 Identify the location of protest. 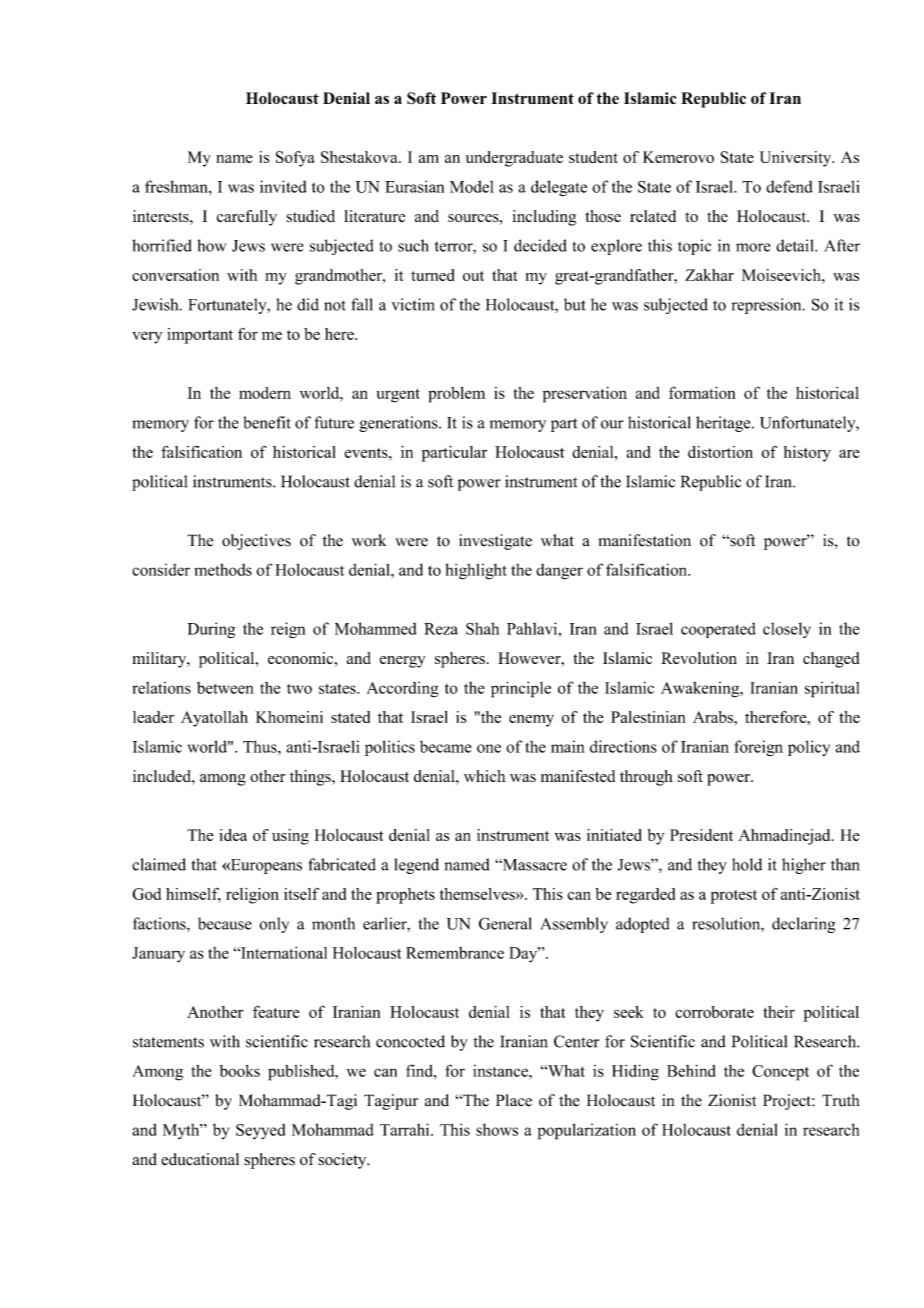
(733, 897).
